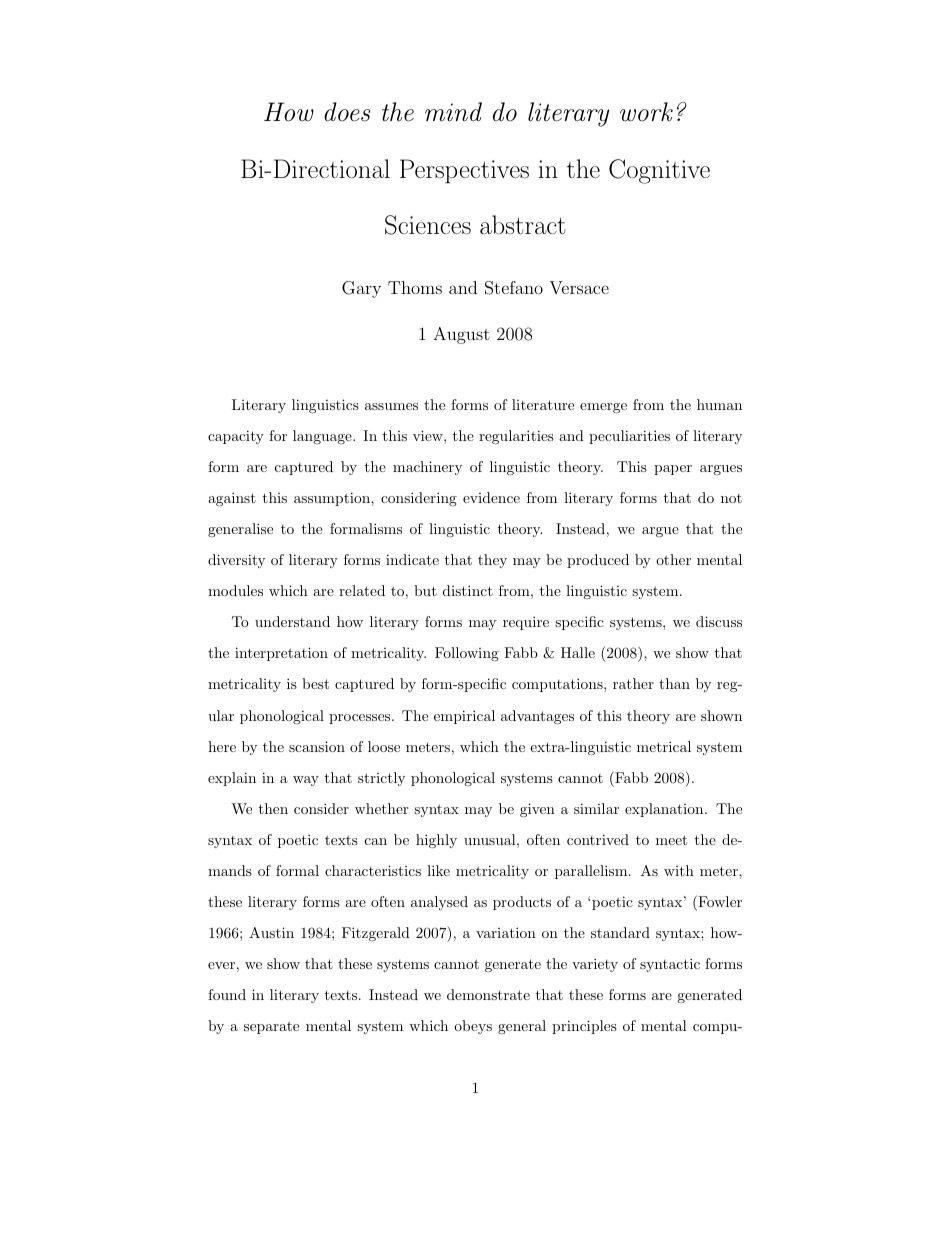 The image size is (952, 1233). I want to click on work, so click(646, 112).
